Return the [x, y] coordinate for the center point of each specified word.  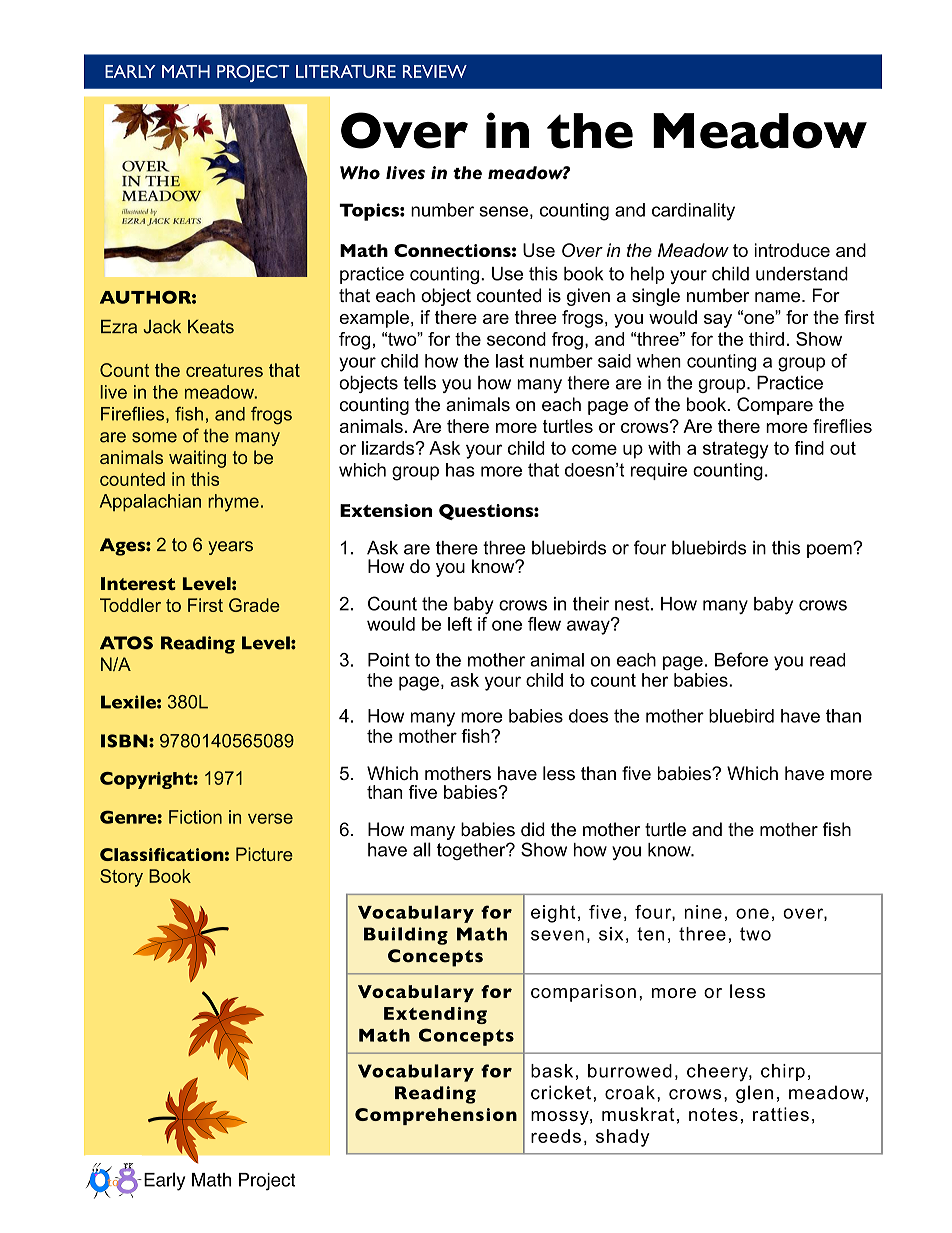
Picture [264, 854]
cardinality [693, 212]
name [779, 297]
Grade [254, 605]
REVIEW [435, 71]
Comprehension [436, 1116]
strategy [736, 450]
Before [741, 659]
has [460, 470]
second [516, 339]
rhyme [233, 503]
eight [553, 914]
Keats [211, 327]
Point [389, 660]
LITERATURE [346, 71]
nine [703, 912]
